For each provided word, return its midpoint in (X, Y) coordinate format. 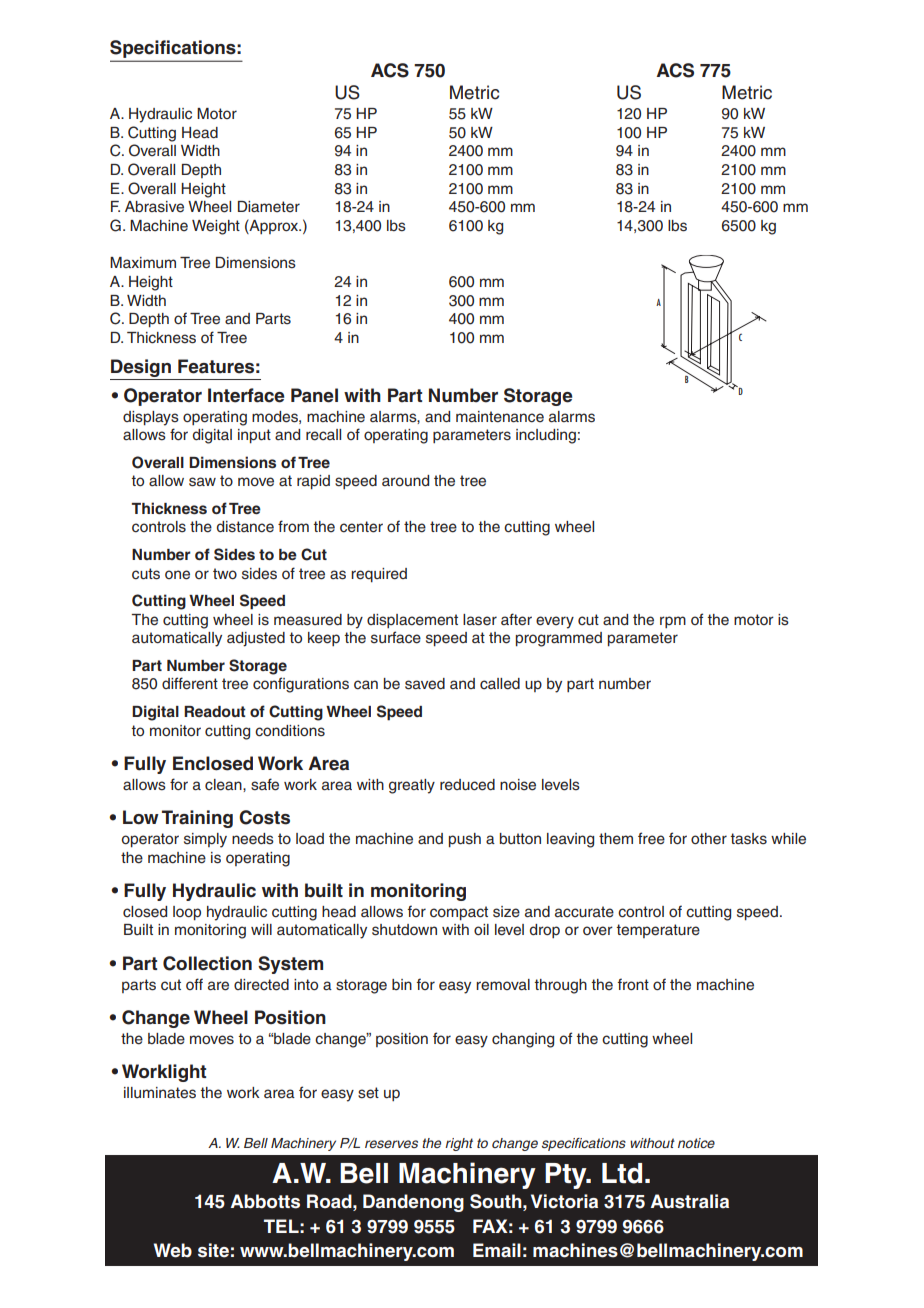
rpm (673, 622)
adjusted (256, 639)
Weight (216, 227)
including (546, 436)
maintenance (500, 417)
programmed (559, 639)
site (213, 1250)
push (465, 840)
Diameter (269, 207)
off (194, 984)
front (633, 984)
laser (480, 620)
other (709, 839)
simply (205, 840)
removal (503, 985)
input (254, 436)
